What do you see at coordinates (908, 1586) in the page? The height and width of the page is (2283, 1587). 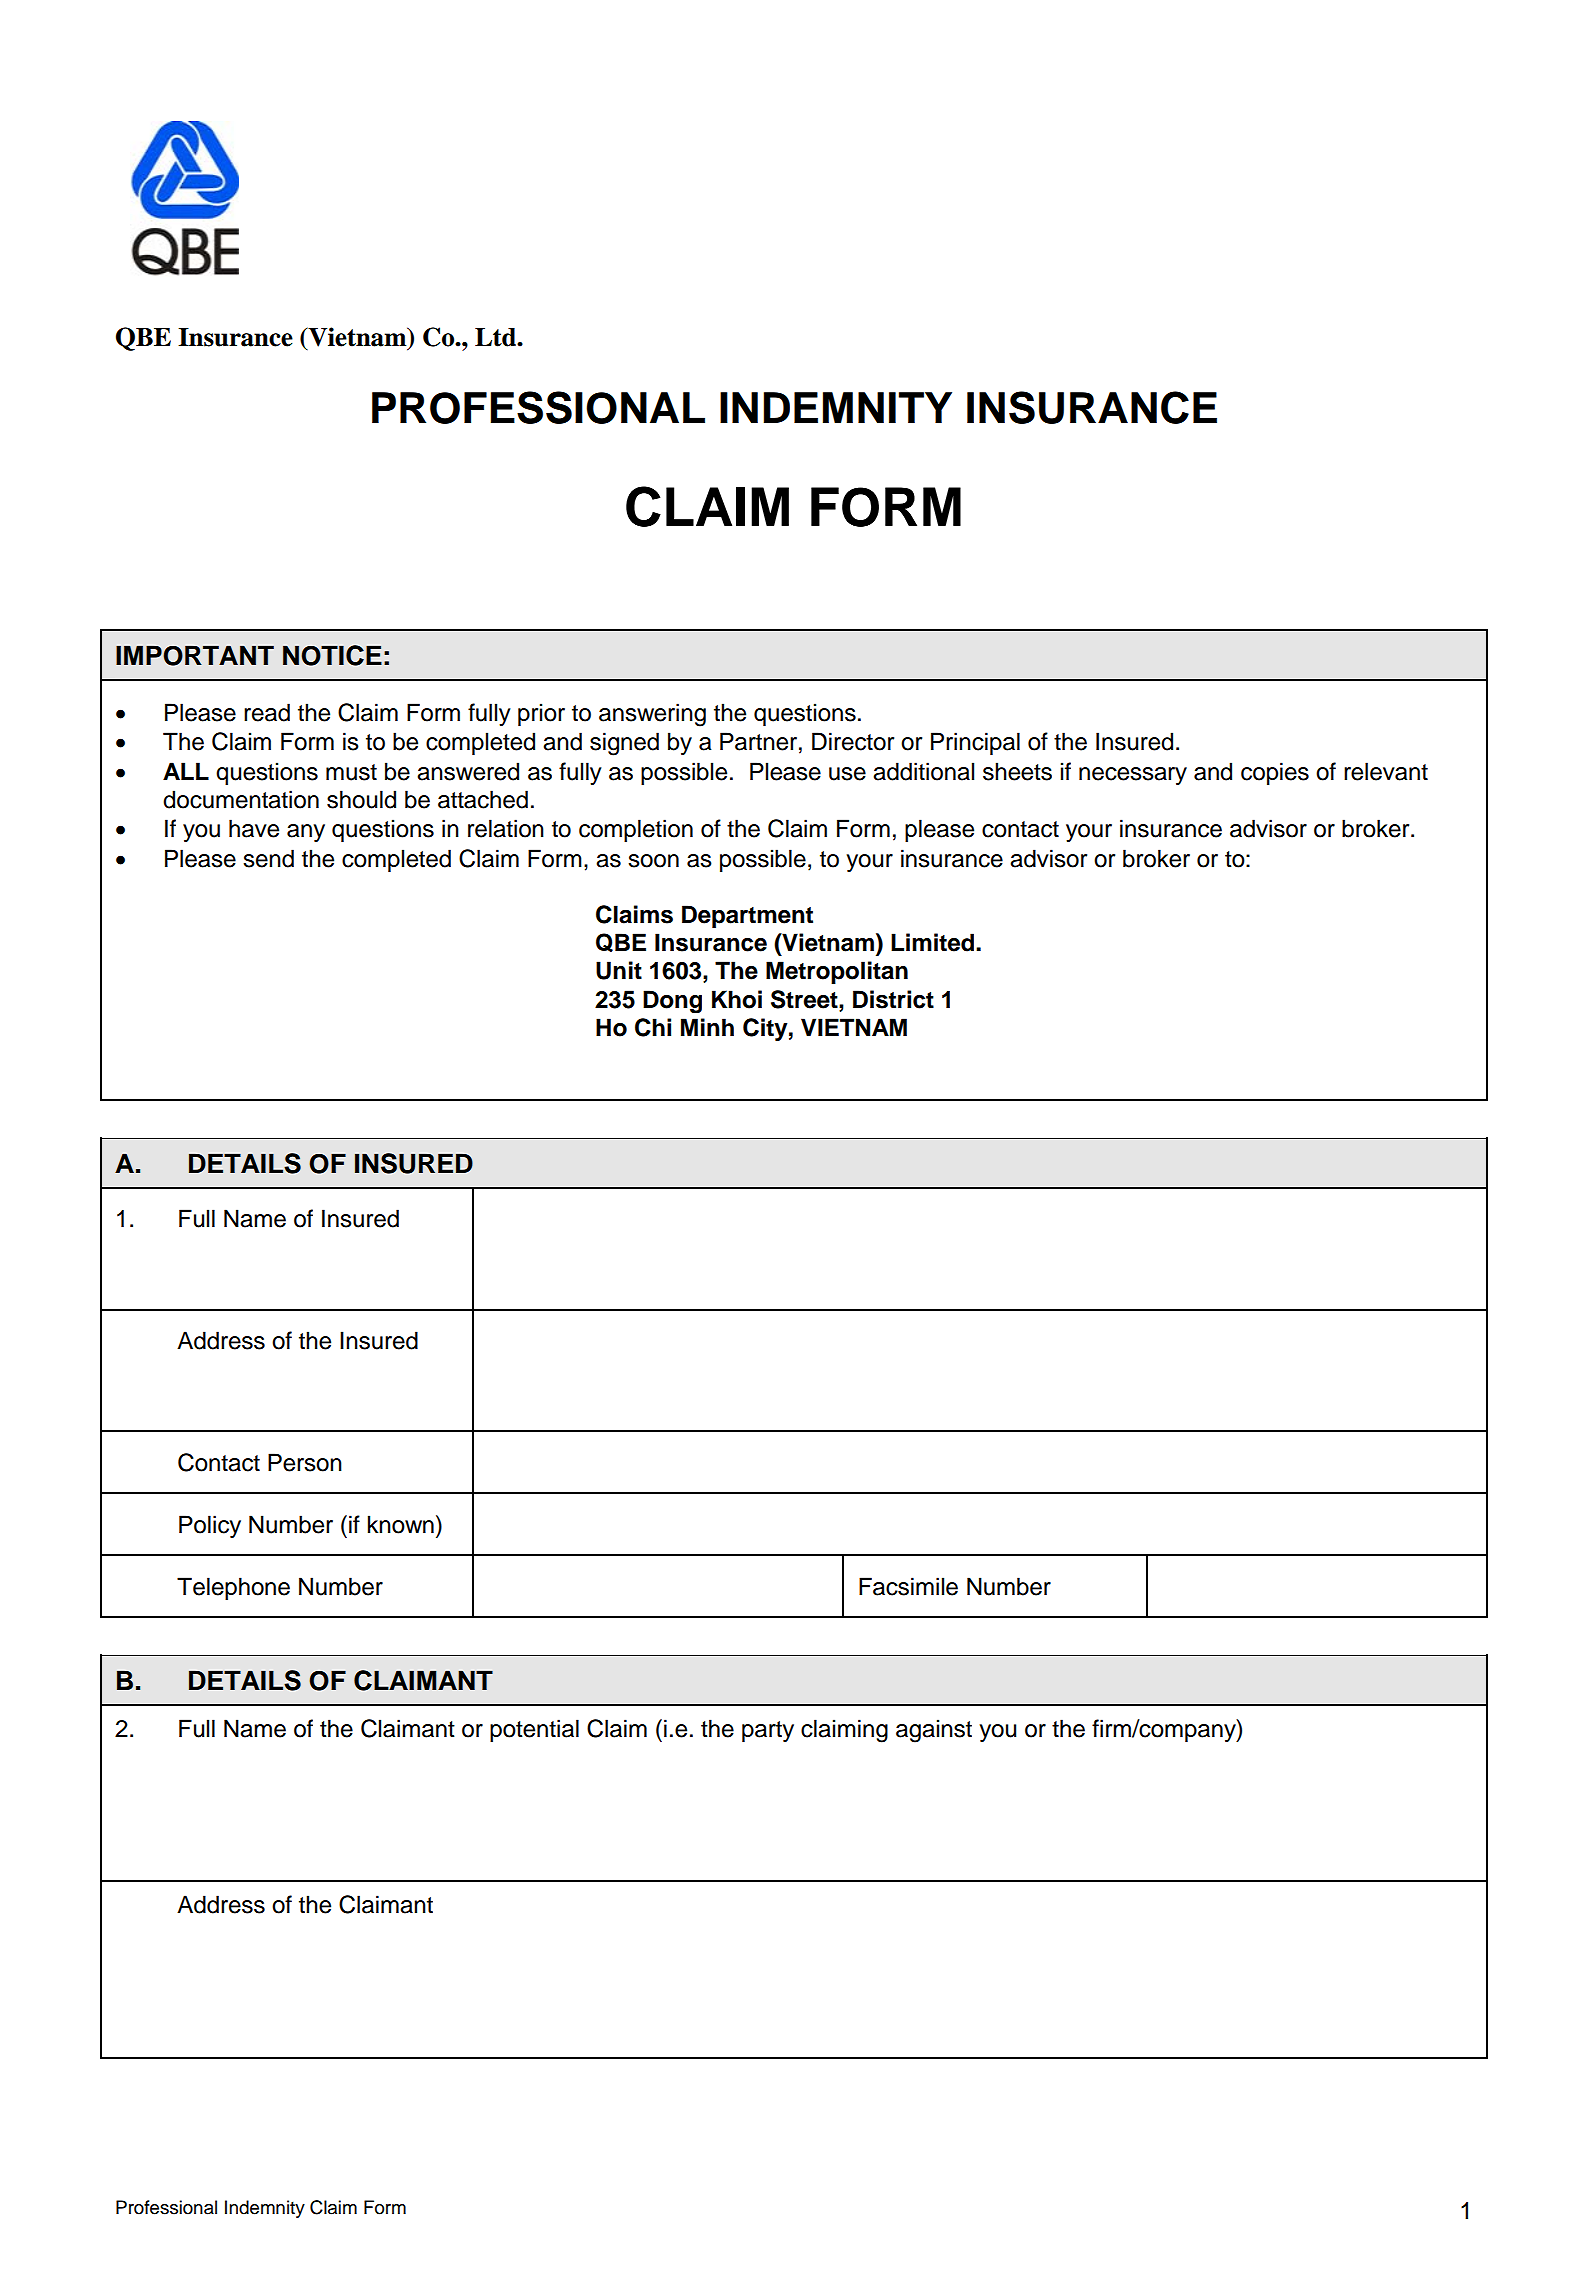 I see `Facsimile` at bounding box center [908, 1586].
